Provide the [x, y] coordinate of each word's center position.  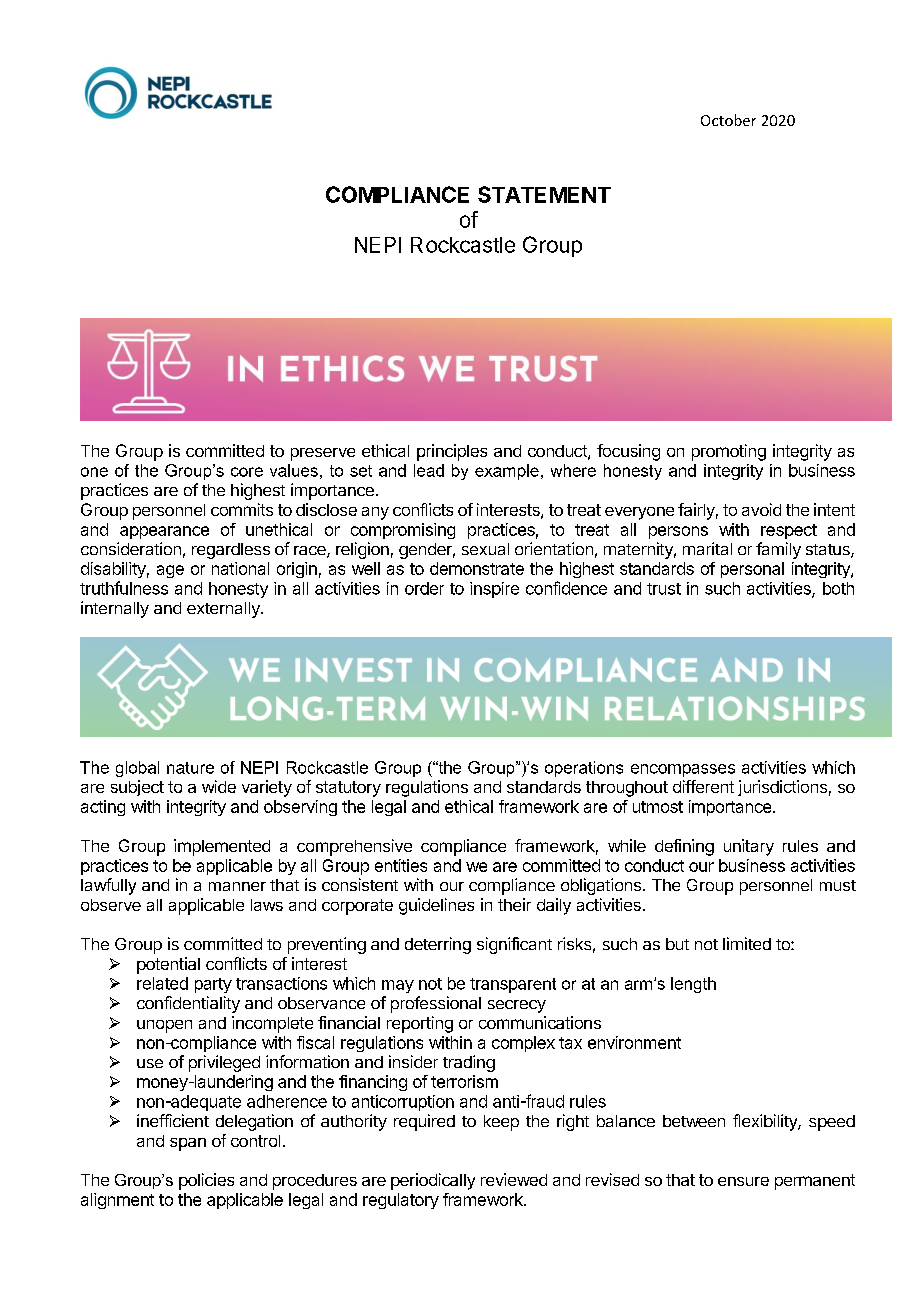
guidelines [436, 906]
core [247, 472]
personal [752, 570]
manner [237, 886]
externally [224, 610]
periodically [433, 1181]
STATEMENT [544, 194]
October [728, 120]
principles [452, 452]
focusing [628, 452]
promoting [729, 452]
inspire [494, 590]
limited [747, 943]
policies [206, 1181]
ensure [743, 1181]
